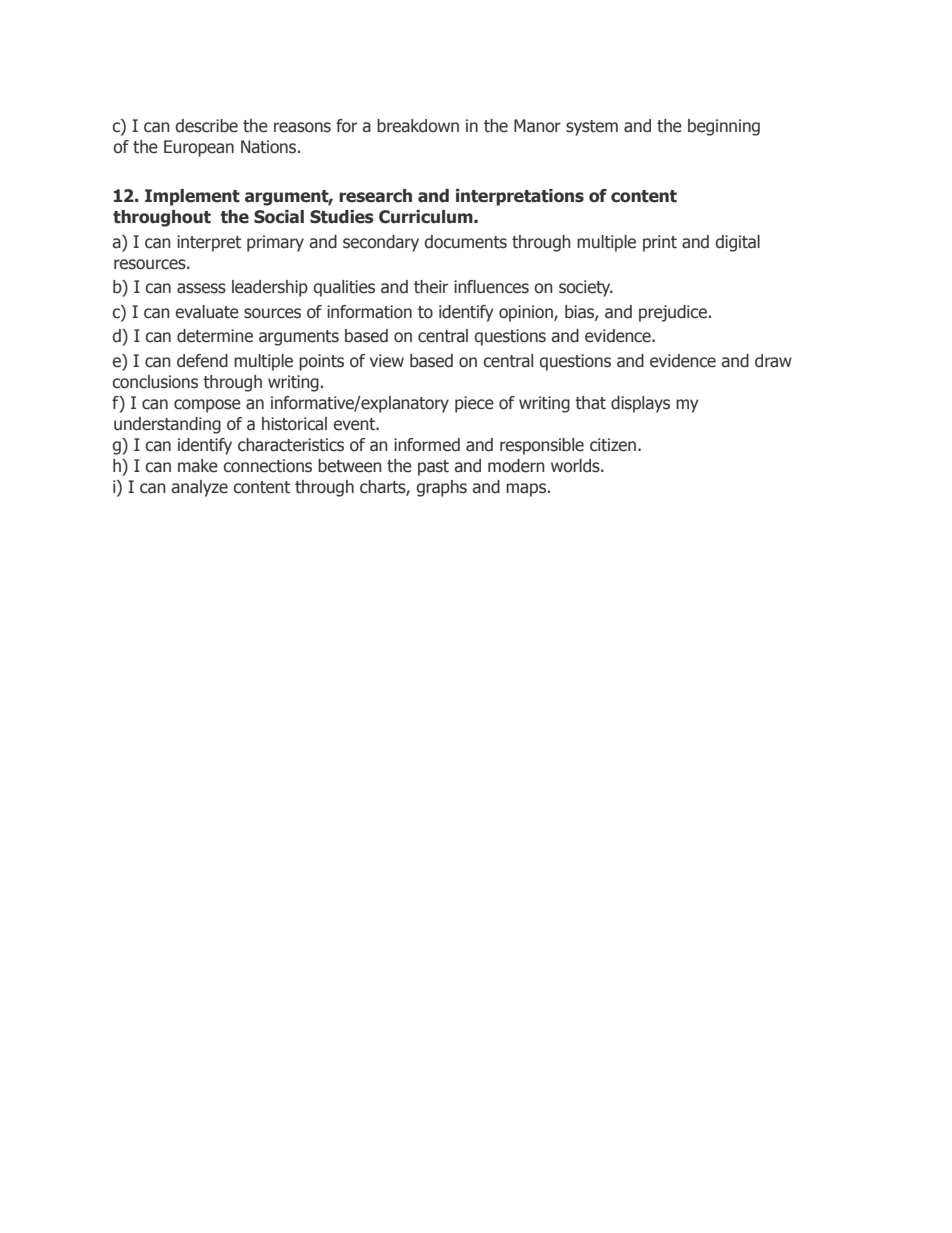 Image resolution: width=952 pixels, height=1233 pixels. Describe the element at coordinates (724, 127) in the image. I see `beginning` at that location.
